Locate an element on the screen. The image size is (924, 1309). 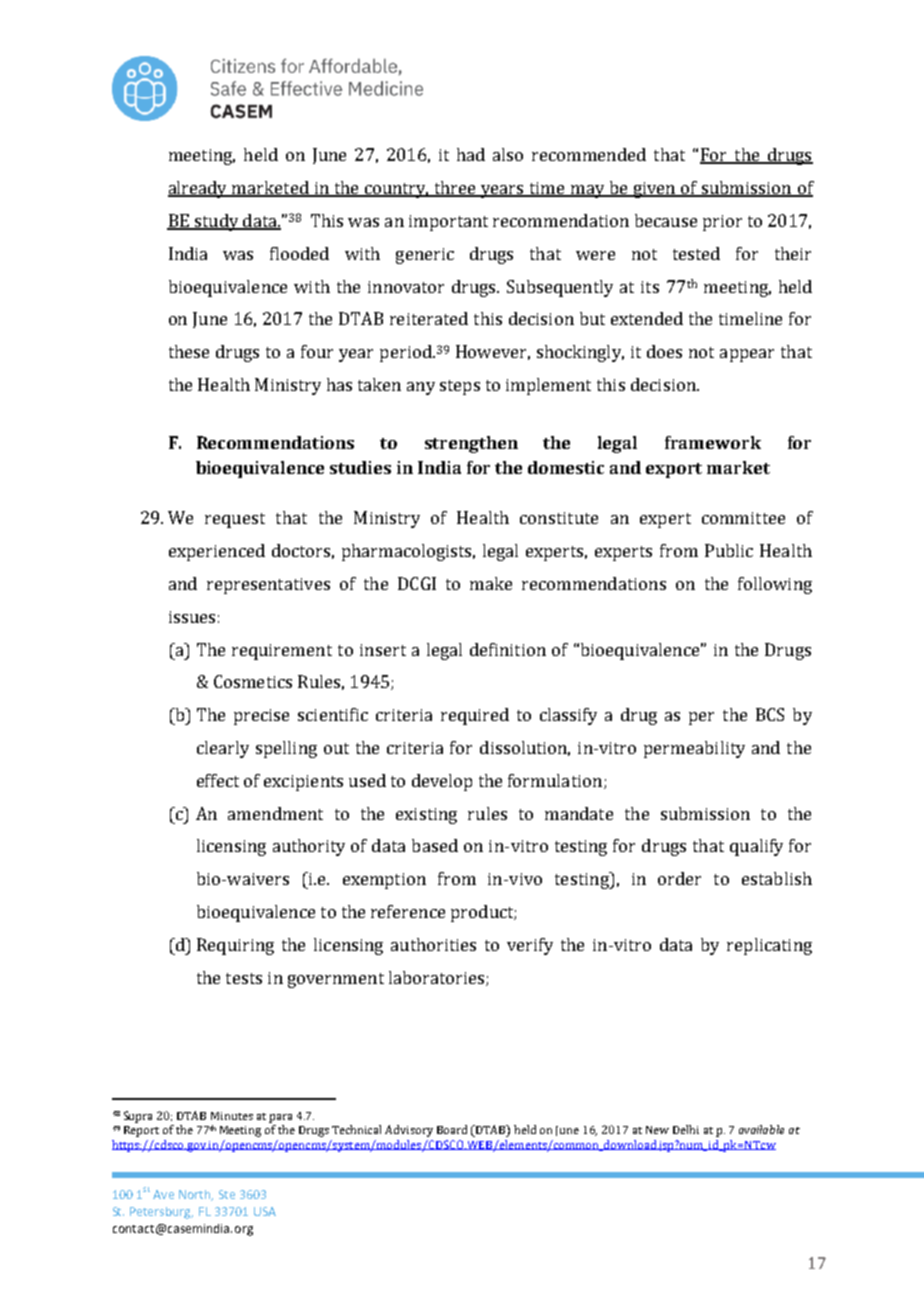
make is located at coordinates (491, 583).
